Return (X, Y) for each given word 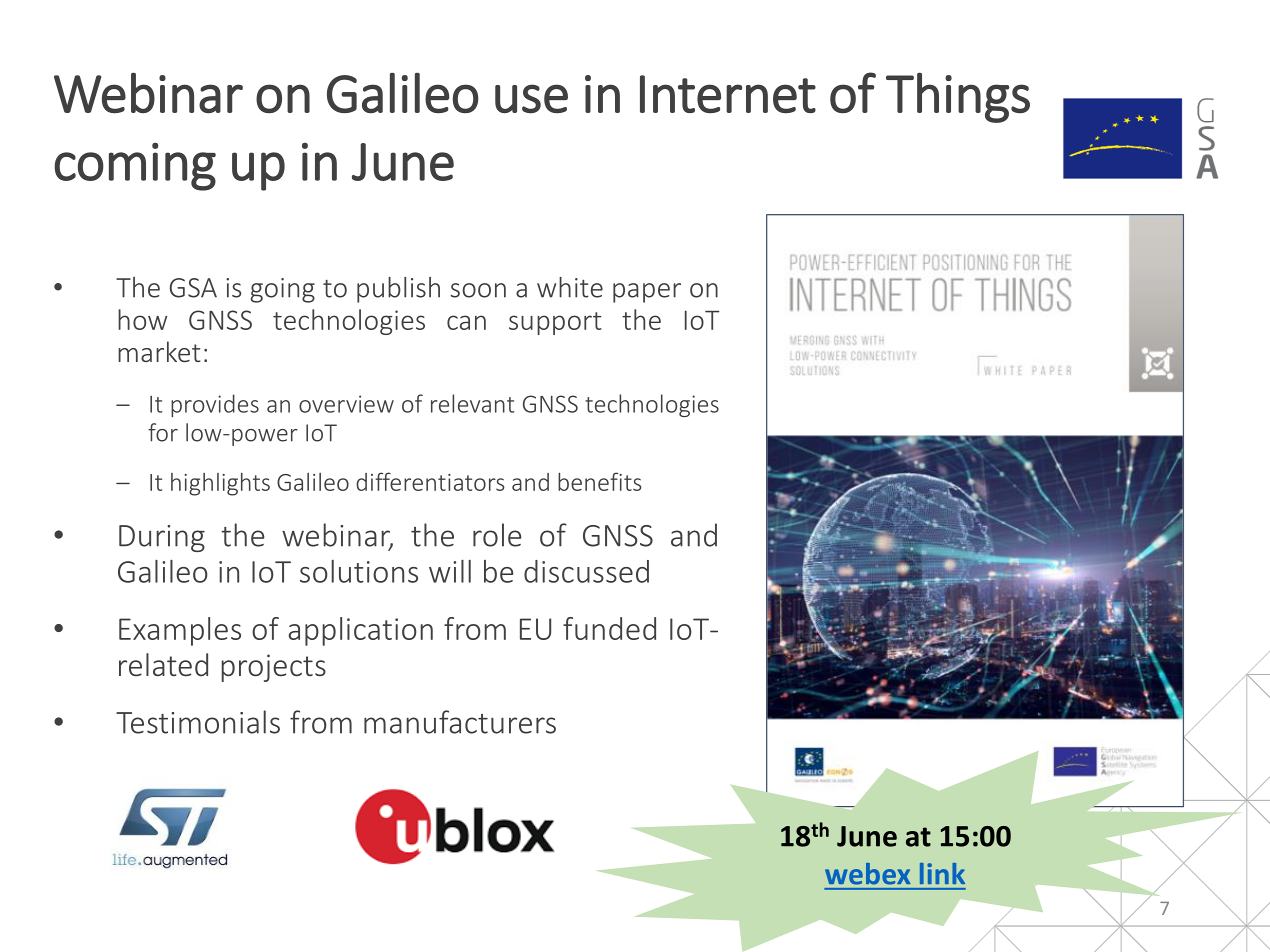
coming (135, 167)
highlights (220, 484)
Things (958, 97)
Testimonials (198, 722)
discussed (586, 571)
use (531, 99)
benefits (600, 481)
